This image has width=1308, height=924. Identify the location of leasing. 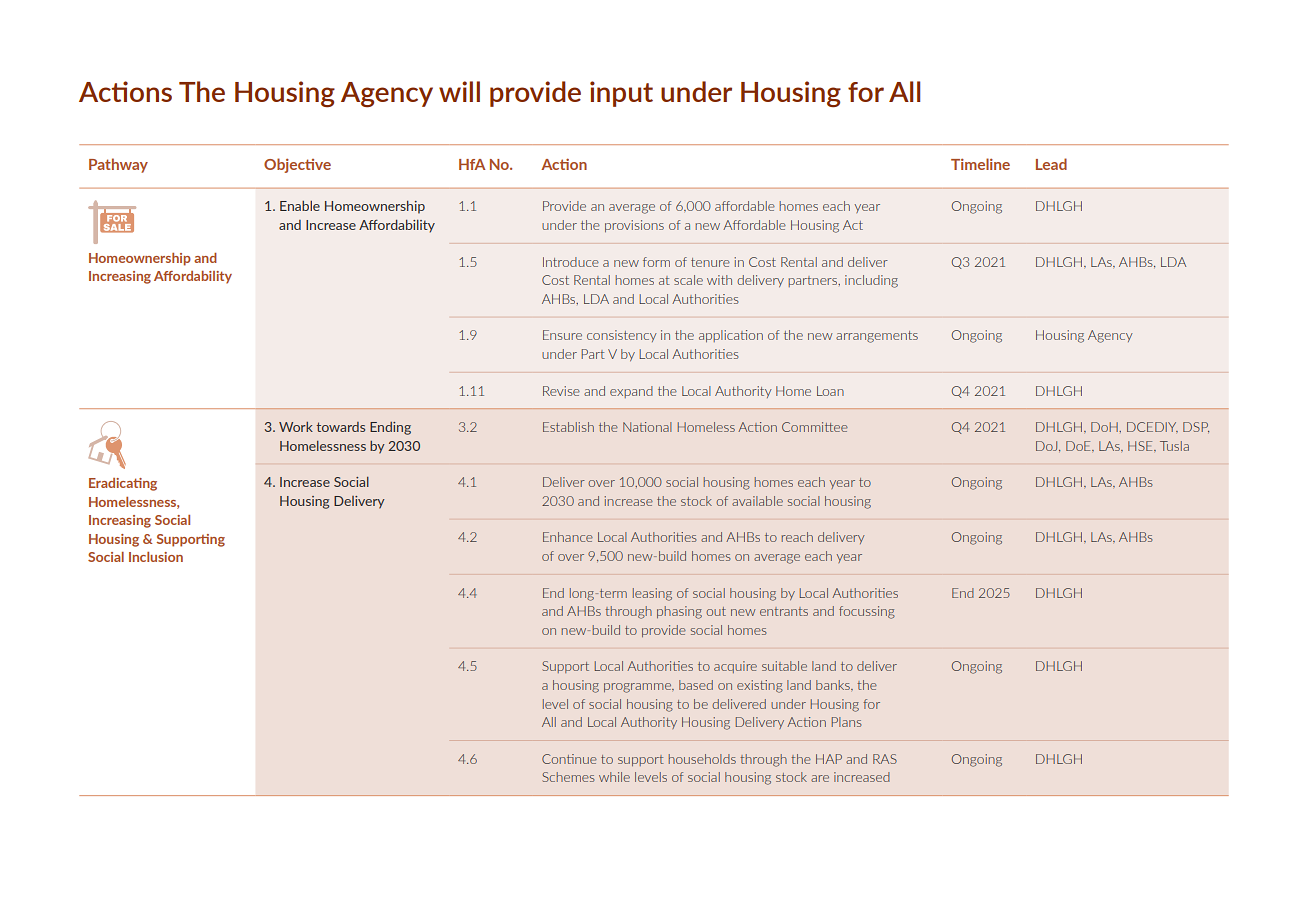
(652, 594).
